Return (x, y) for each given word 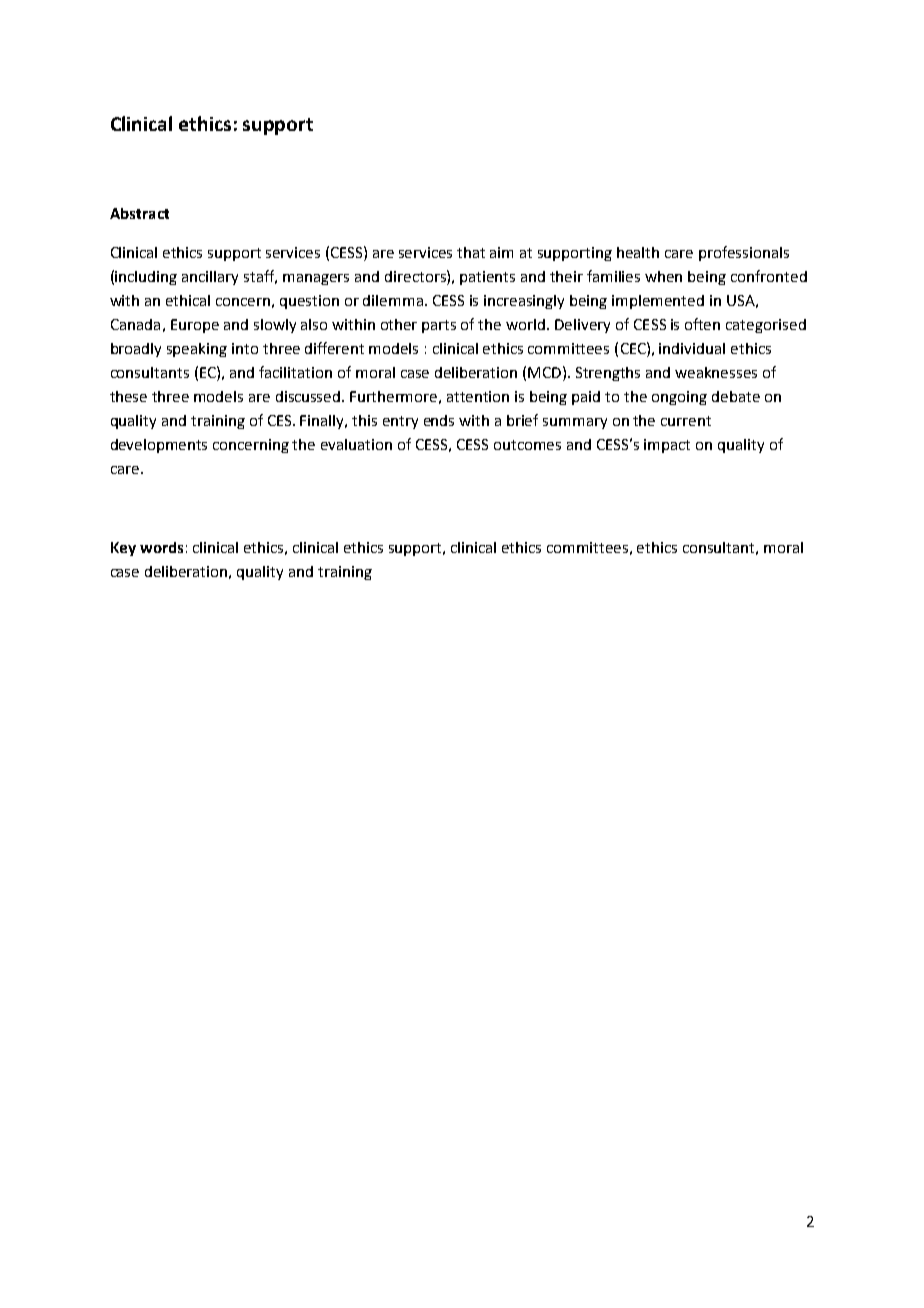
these (128, 396)
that (471, 252)
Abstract (139, 213)
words (161, 547)
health (638, 252)
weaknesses (716, 372)
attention (478, 396)
